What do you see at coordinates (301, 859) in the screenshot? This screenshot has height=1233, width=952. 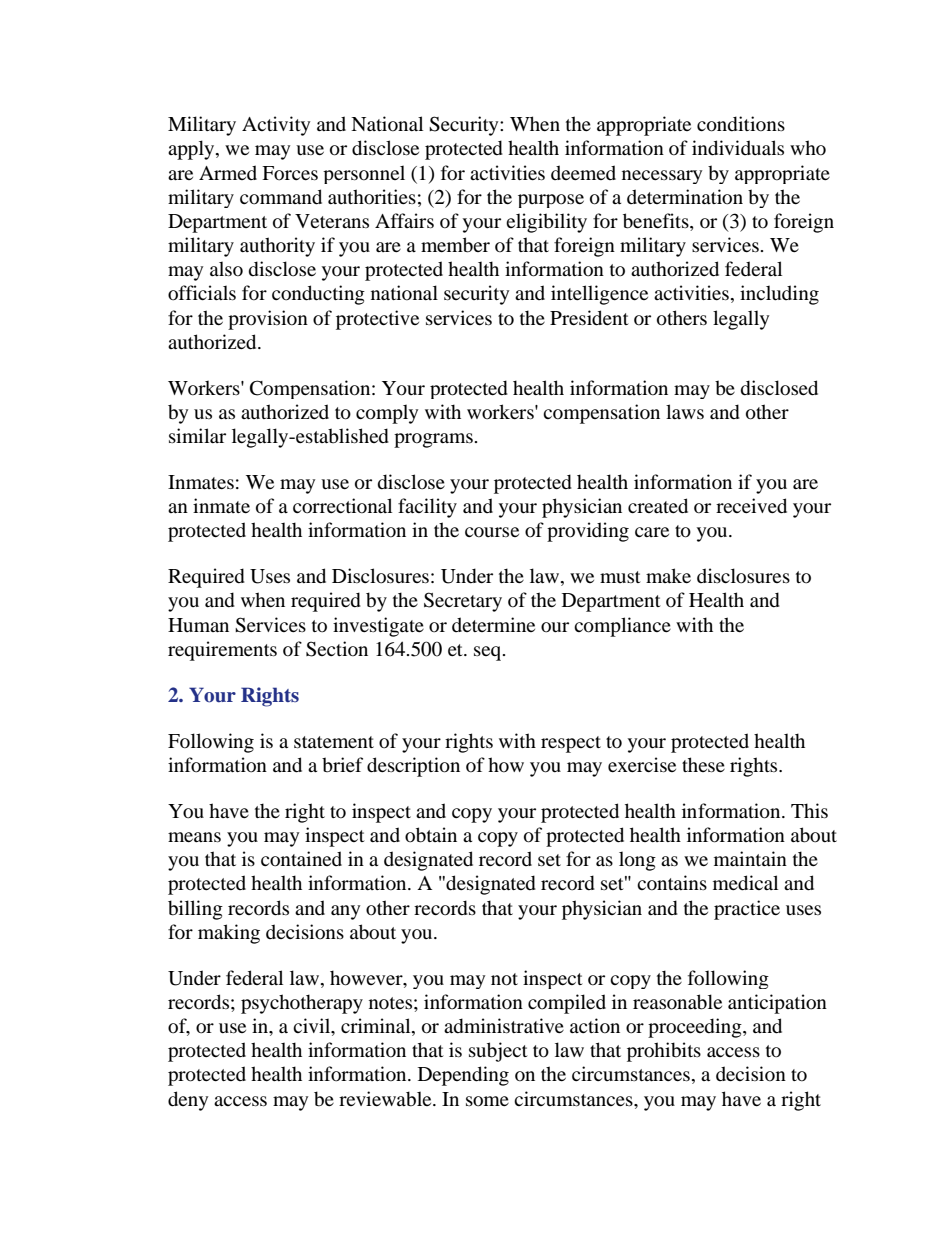 I see `contained` at bounding box center [301, 859].
